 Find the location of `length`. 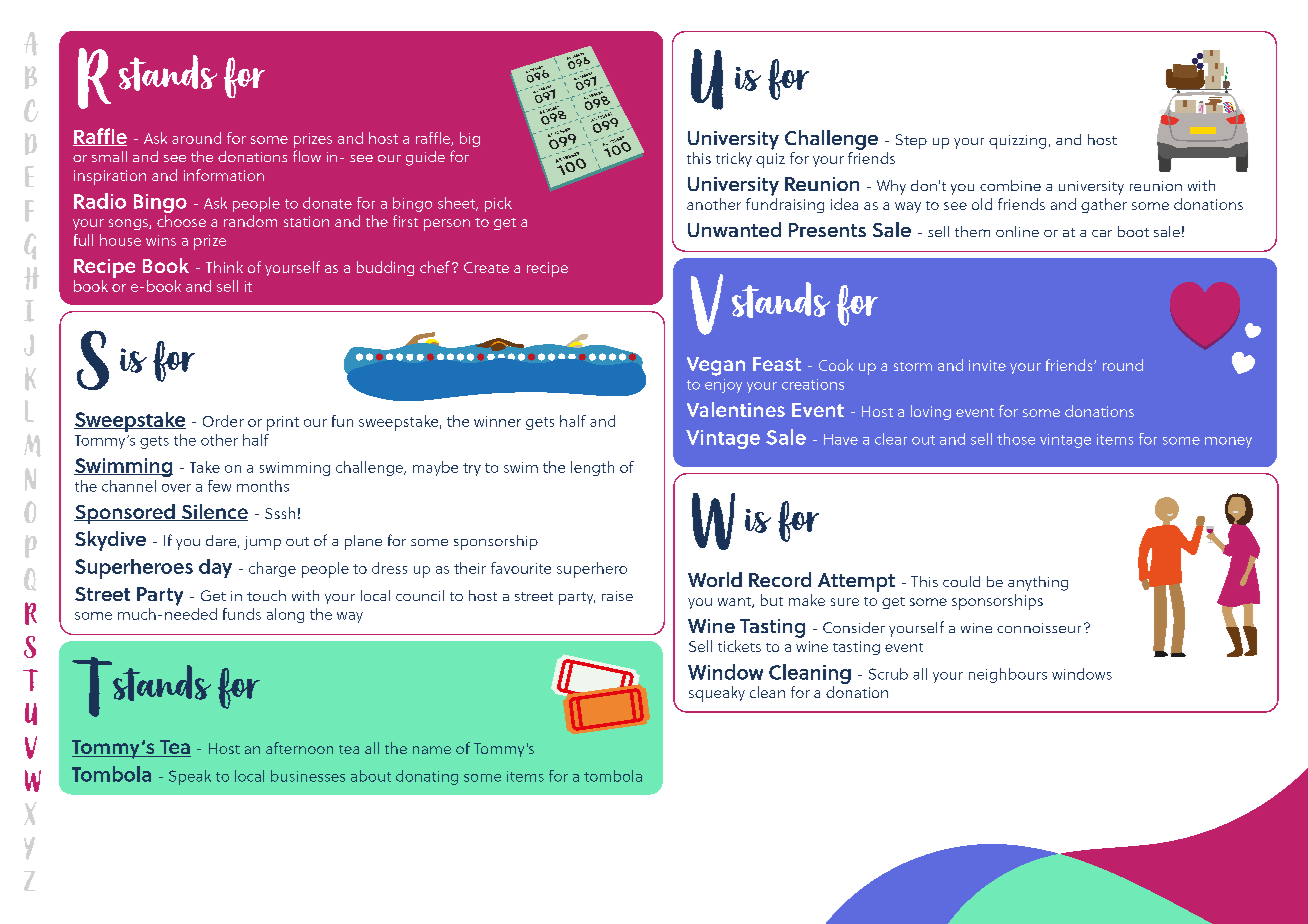

length is located at coordinates (592, 468).
